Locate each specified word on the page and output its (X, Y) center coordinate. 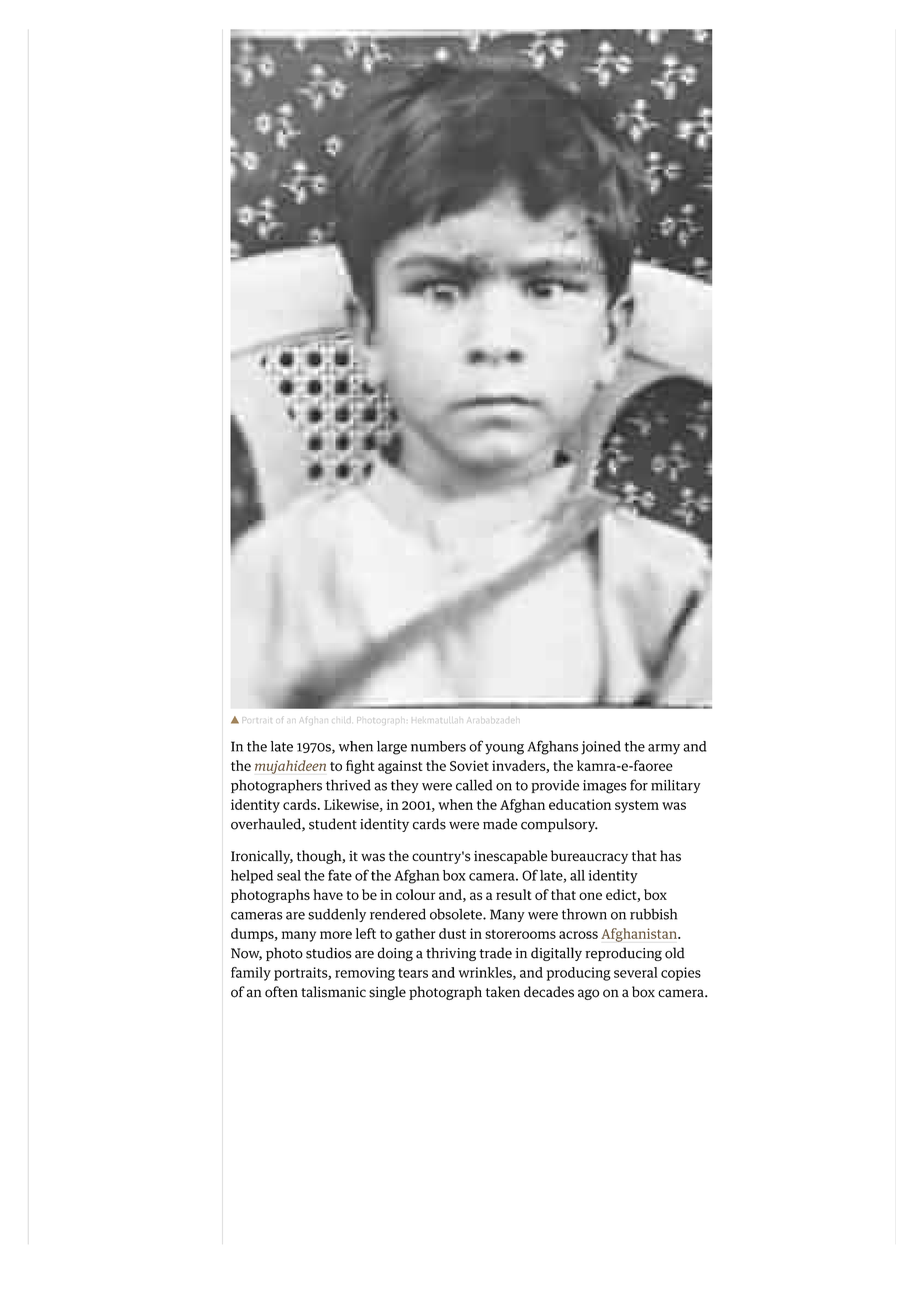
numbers (438, 746)
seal (289, 875)
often (281, 992)
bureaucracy (589, 857)
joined (601, 748)
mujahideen (290, 767)
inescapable (511, 857)
